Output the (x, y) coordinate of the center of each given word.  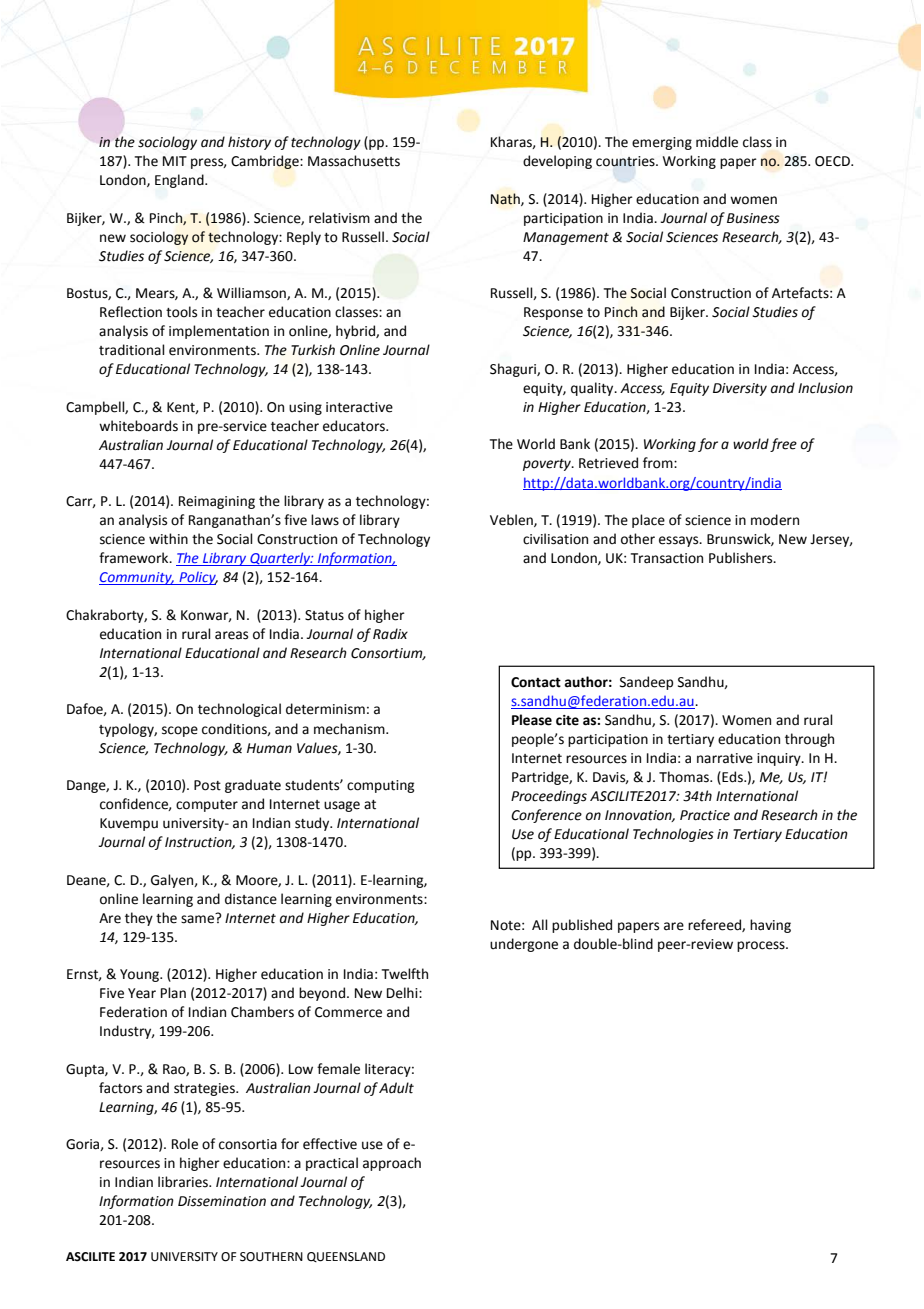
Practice (705, 815)
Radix (390, 634)
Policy (197, 578)
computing (381, 786)
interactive (359, 407)
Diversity (740, 389)
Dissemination (222, 1201)
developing (557, 162)
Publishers (742, 558)
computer (207, 806)
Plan (173, 992)
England (180, 181)
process (762, 946)
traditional (132, 350)
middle (717, 142)
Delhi (403, 993)
